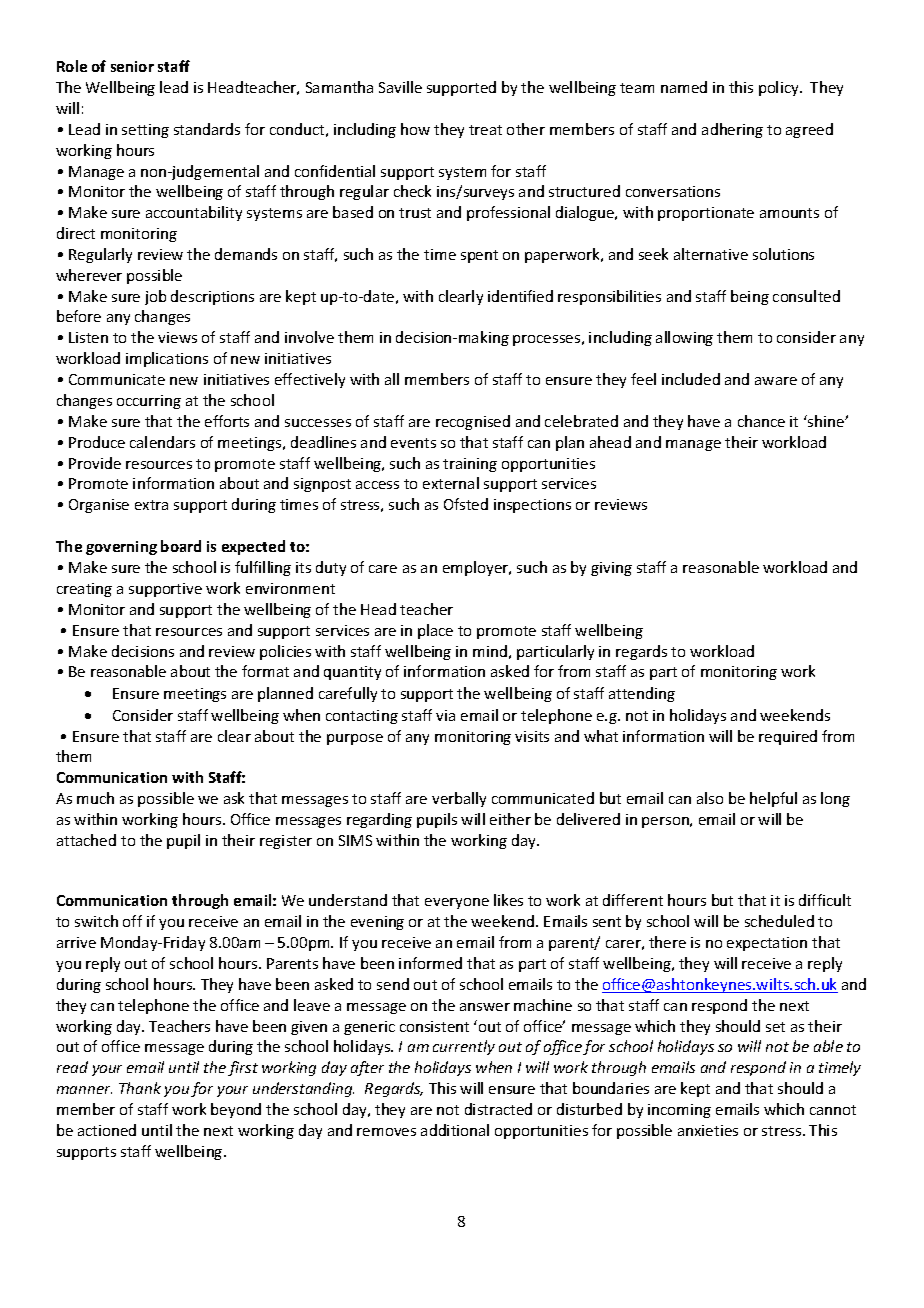  What do you see at coordinates (145, 131) in the page?
I see `setting` at bounding box center [145, 131].
